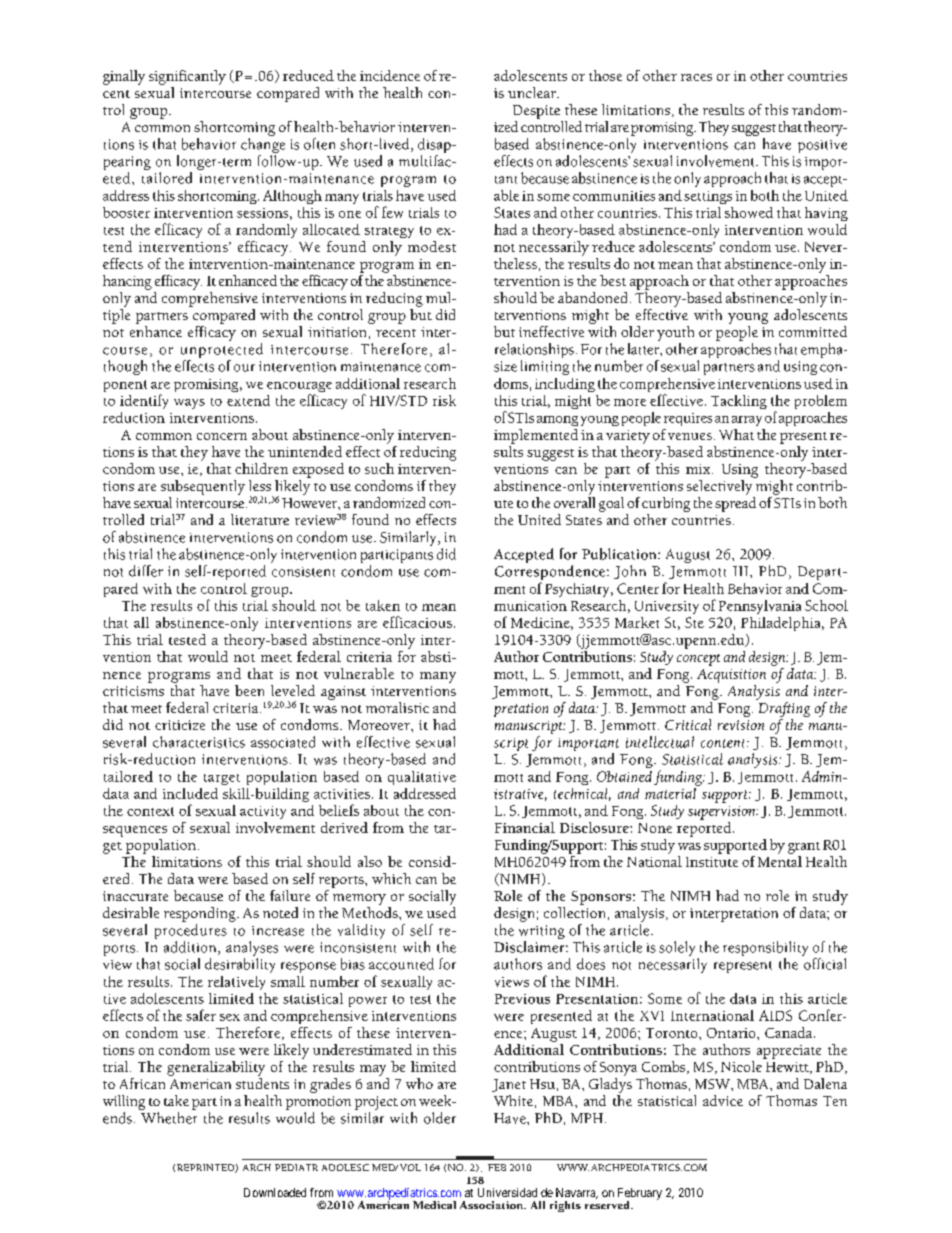 The height and width of the document is (1233, 952). Describe the element at coordinates (203, 487) in the document. I see `subsequently` at that location.
